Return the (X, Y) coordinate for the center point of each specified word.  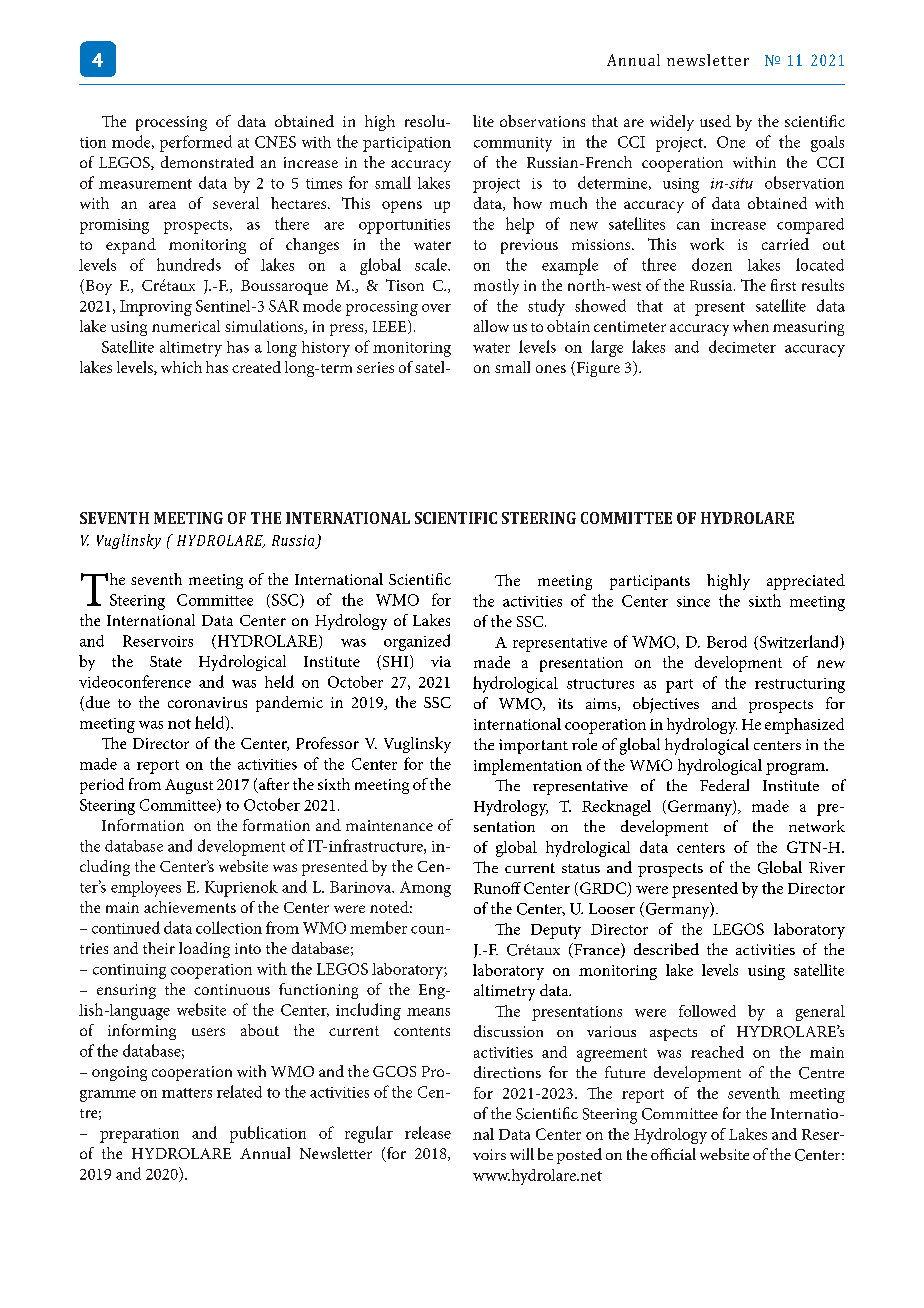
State (166, 661)
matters (187, 1093)
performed (196, 143)
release (428, 1132)
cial (684, 1154)
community (513, 144)
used (715, 121)
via (441, 661)
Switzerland (799, 642)
